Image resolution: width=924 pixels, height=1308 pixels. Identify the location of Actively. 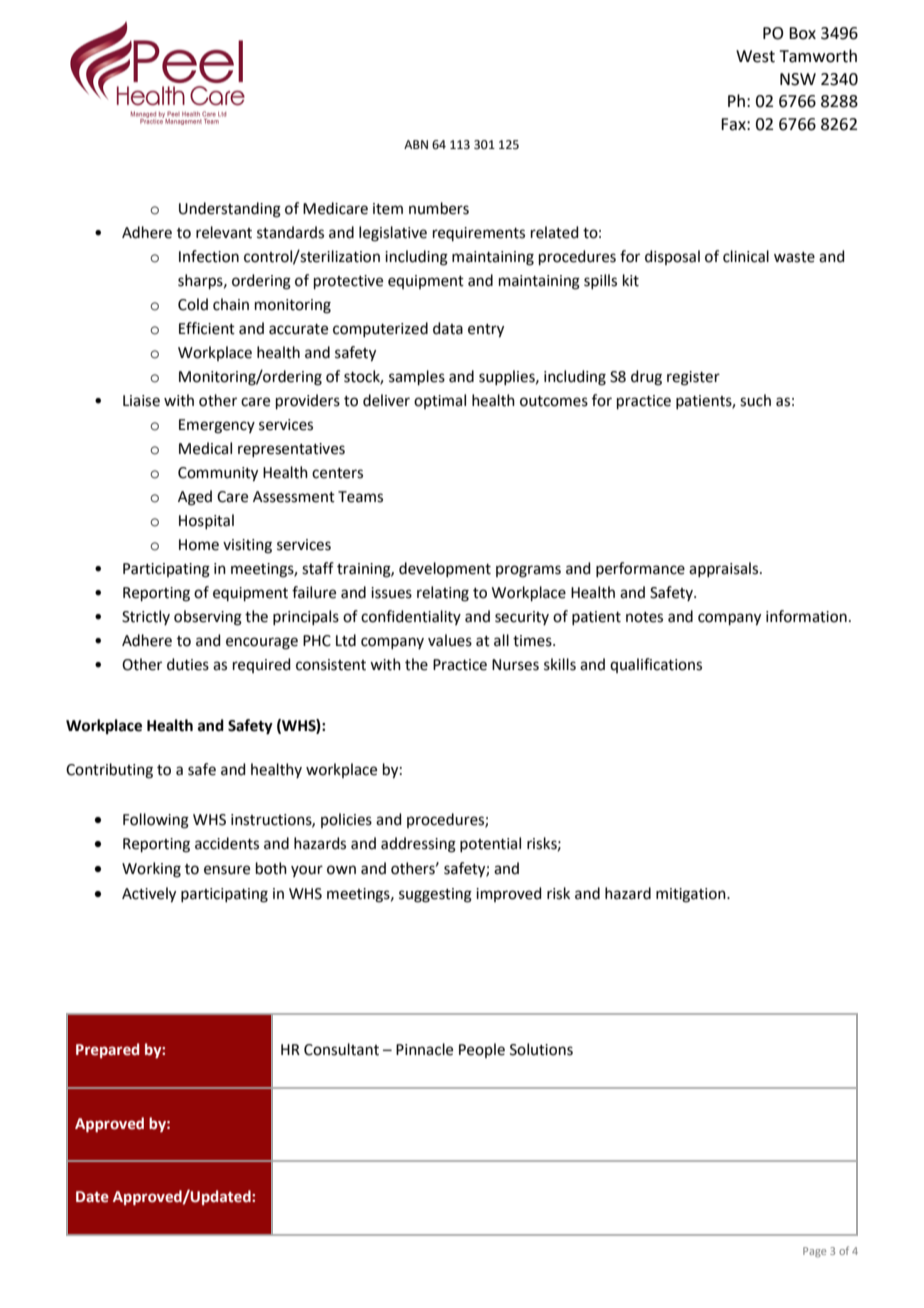
(149, 895).
